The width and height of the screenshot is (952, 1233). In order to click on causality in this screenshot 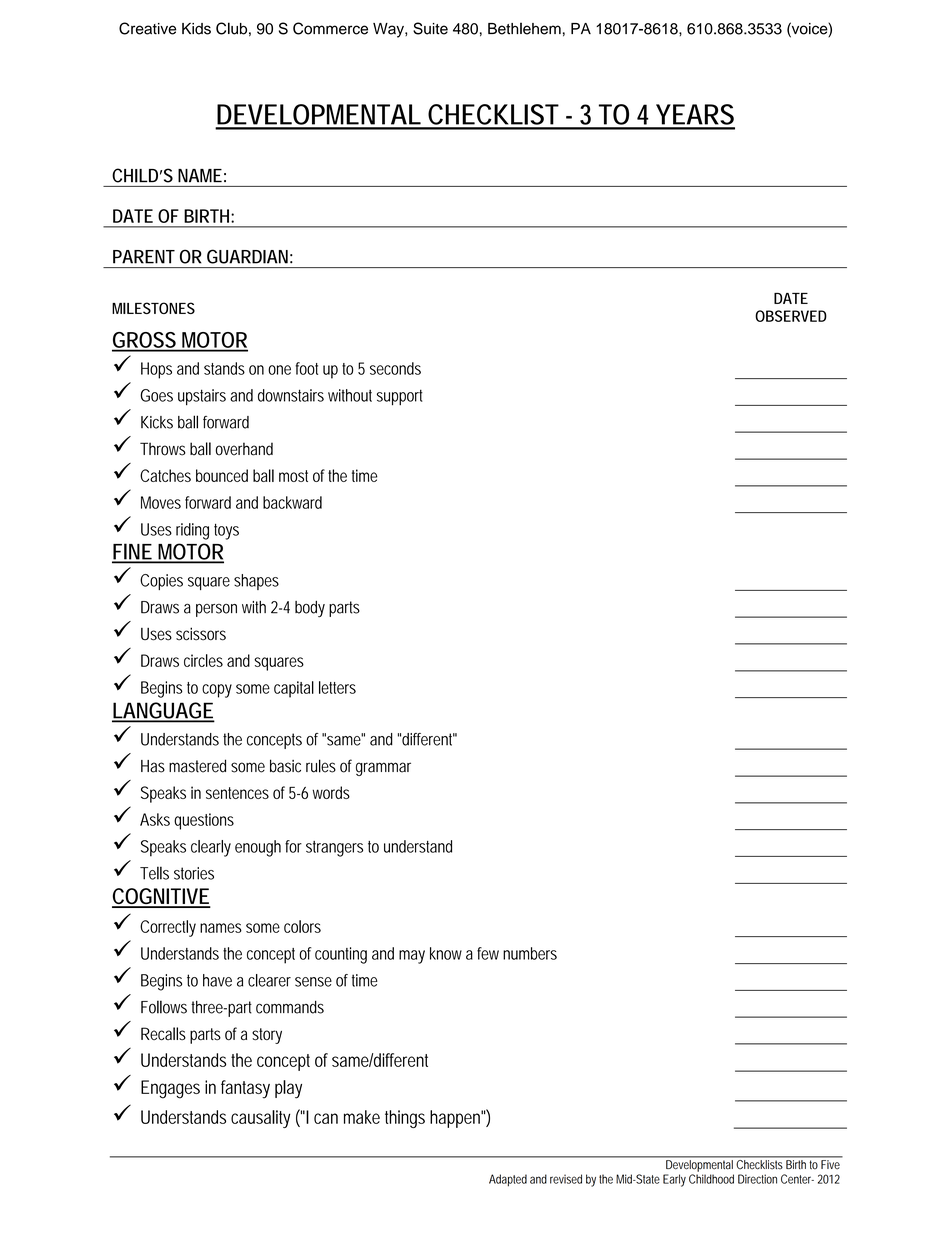, I will do `click(260, 1119)`.
